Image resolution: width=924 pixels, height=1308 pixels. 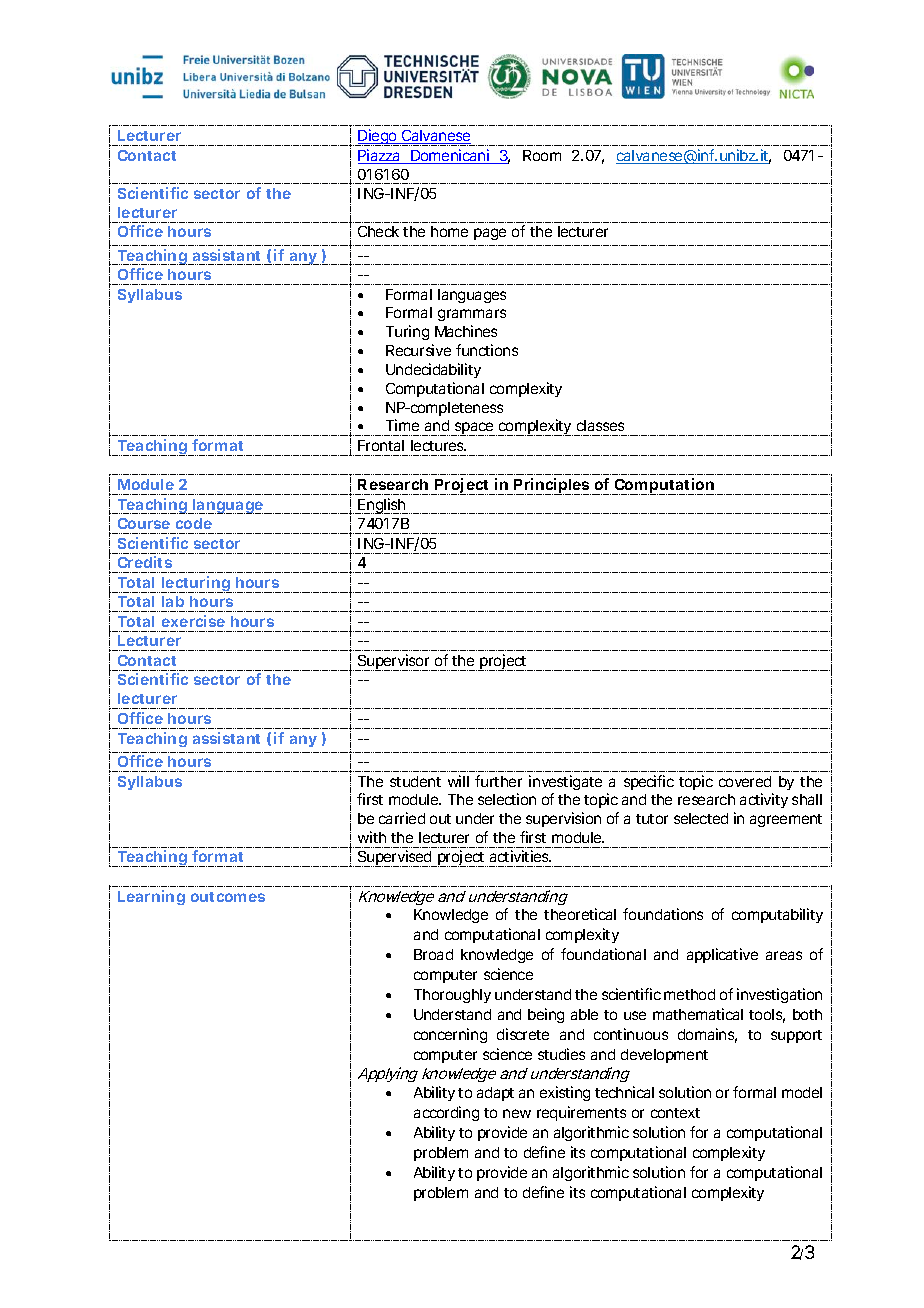 What do you see at coordinates (701, 818) in the screenshot?
I see `selected` at bounding box center [701, 818].
